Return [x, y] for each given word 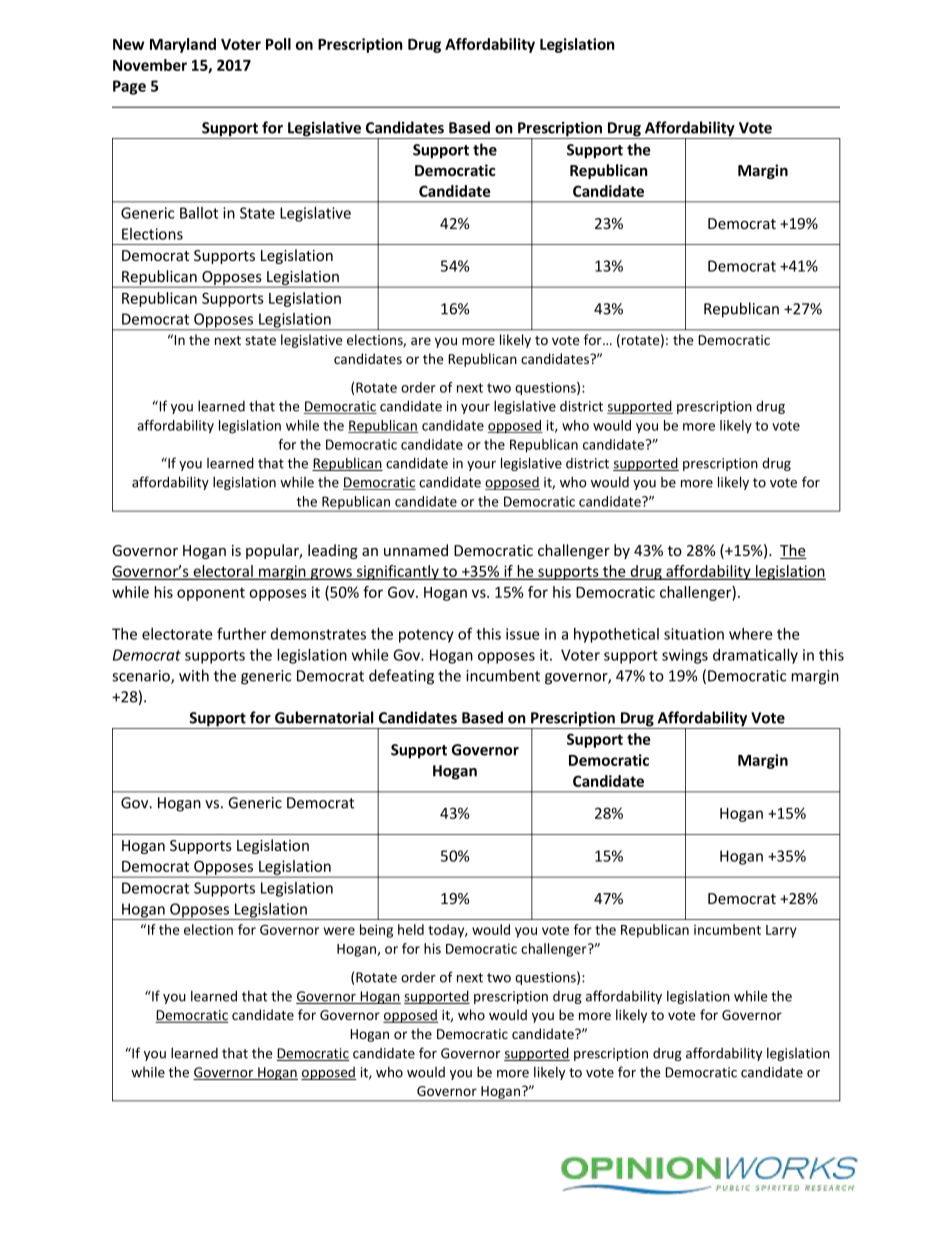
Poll [278, 44]
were [339, 931]
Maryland [183, 45]
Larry [781, 931]
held [411, 929]
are [421, 341]
